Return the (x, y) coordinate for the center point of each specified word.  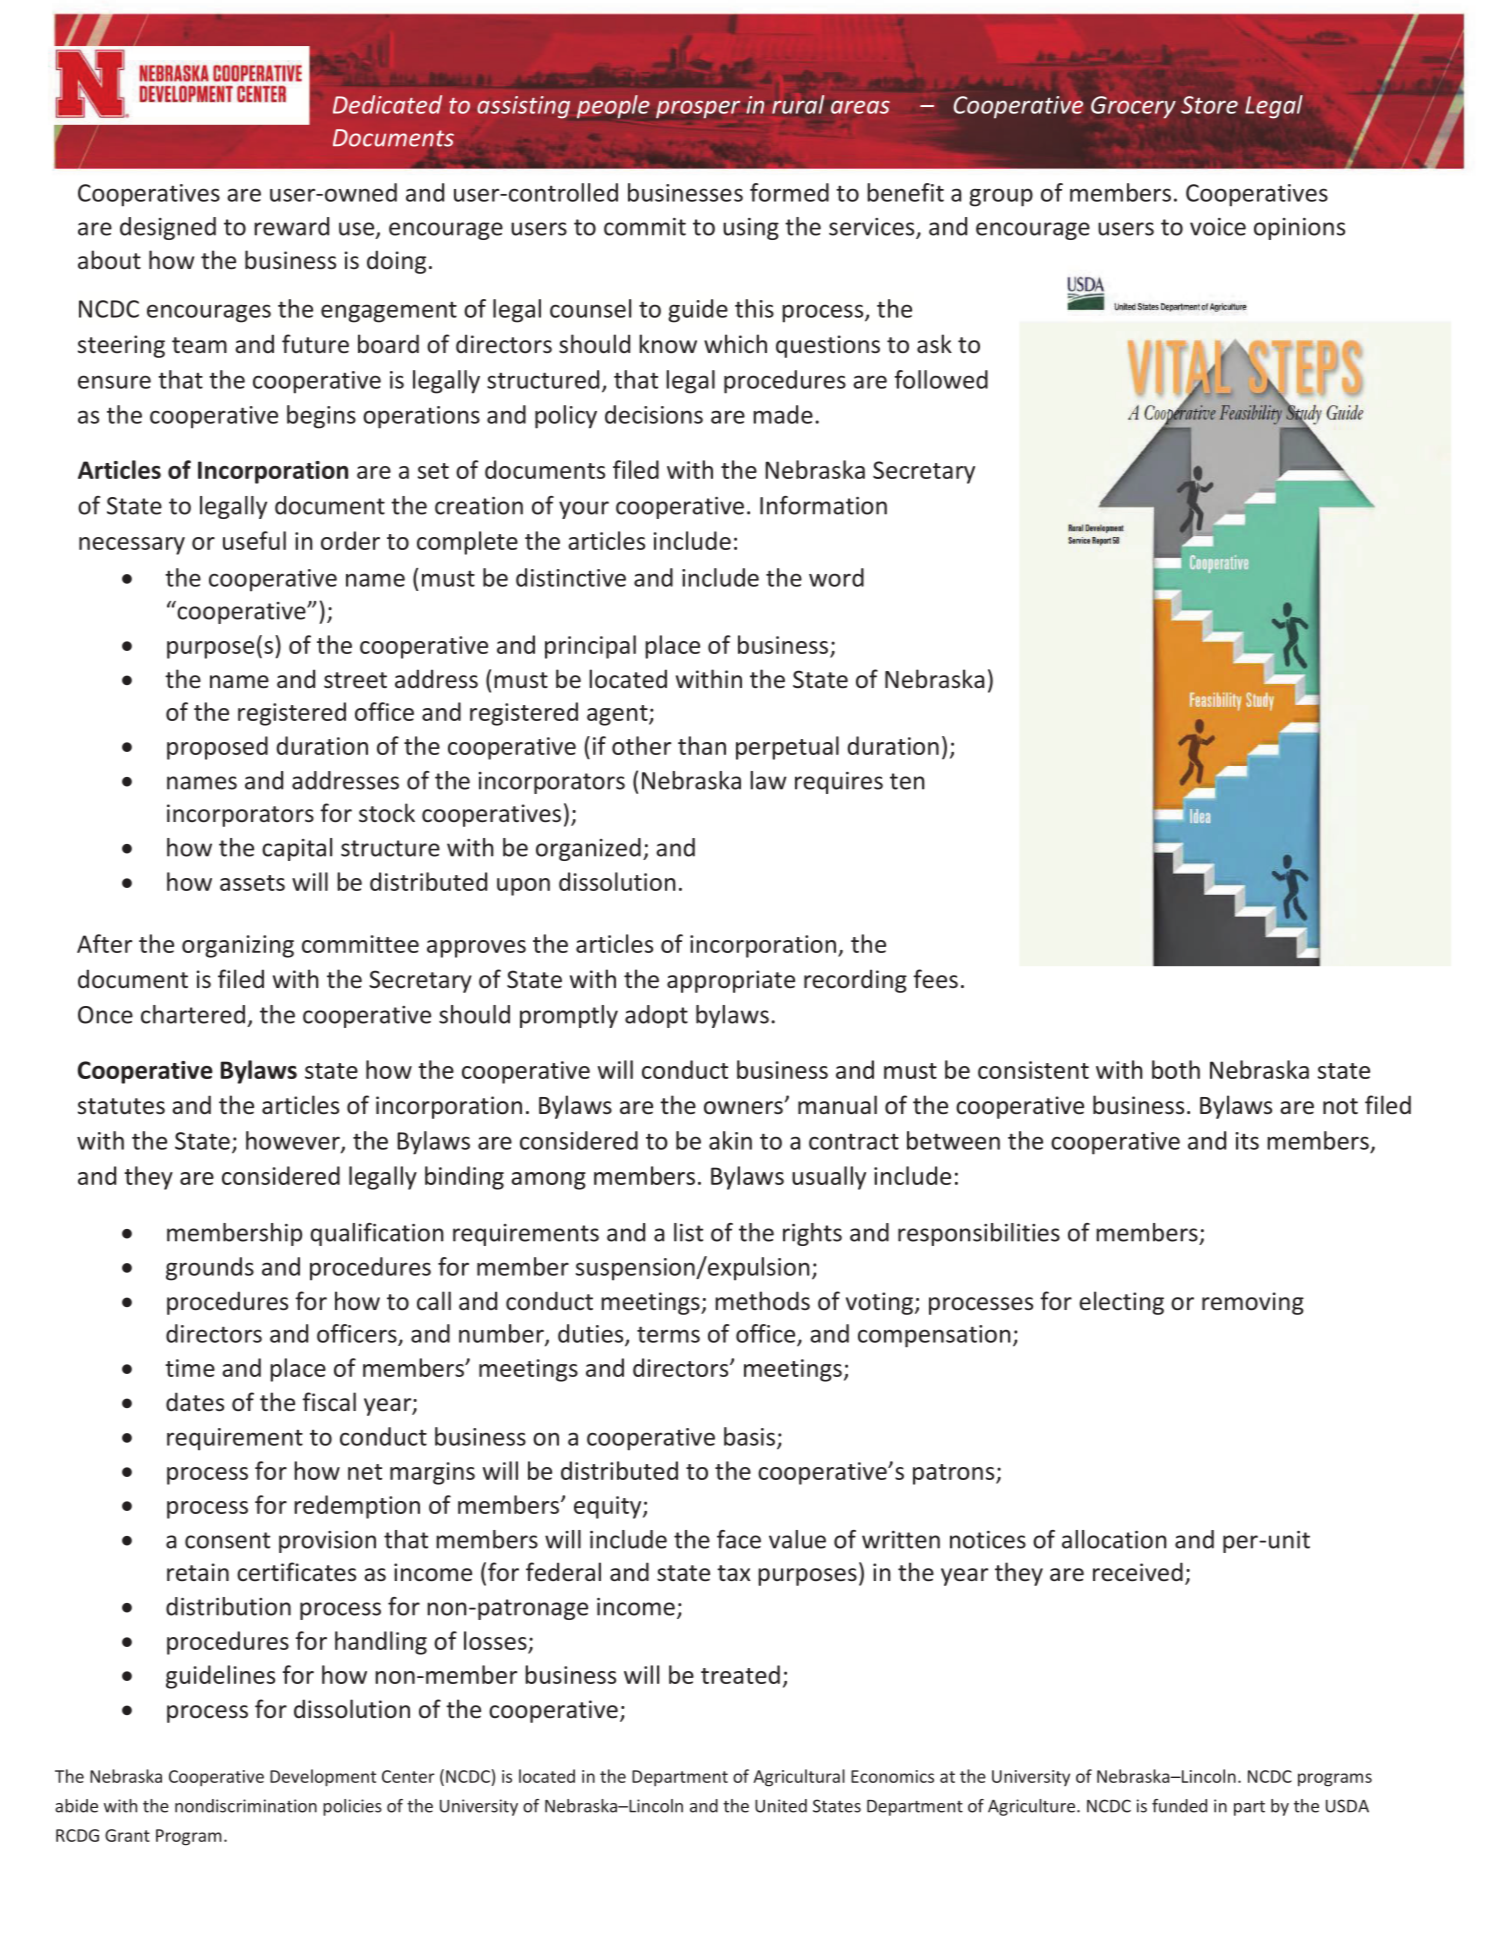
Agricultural (799, 1778)
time (190, 1368)
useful (254, 540)
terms (668, 1334)
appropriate (731, 981)
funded (1179, 1806)
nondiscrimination (246, 1806)
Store (1209, 105)
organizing (238, 946)
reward (291, 226)
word (836, 577)
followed (941, 379)
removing (1253, 1303)
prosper (698, 109)
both (1176, 1069)
